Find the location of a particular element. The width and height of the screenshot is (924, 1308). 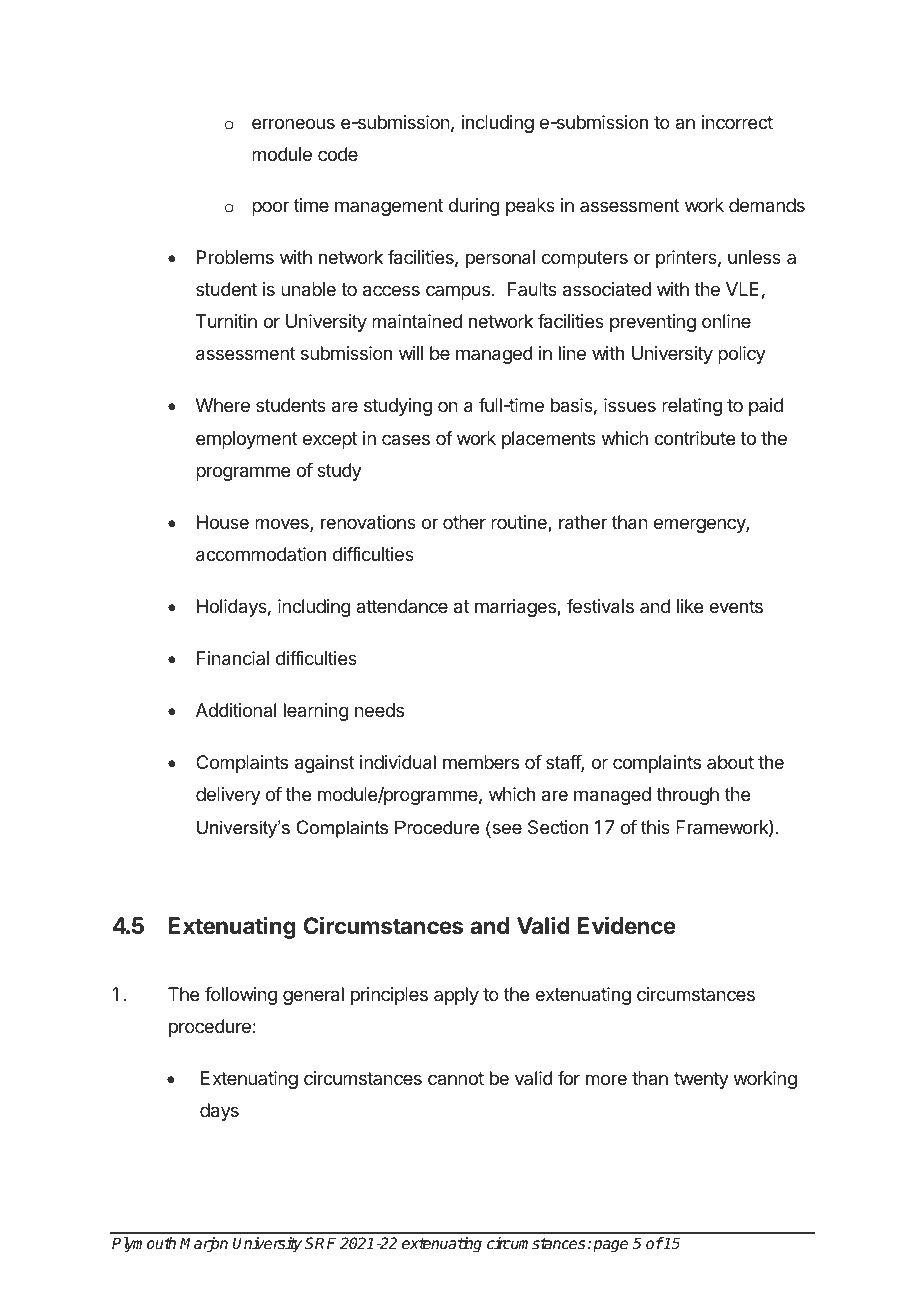

poor is located at coordinates (270, 208).
